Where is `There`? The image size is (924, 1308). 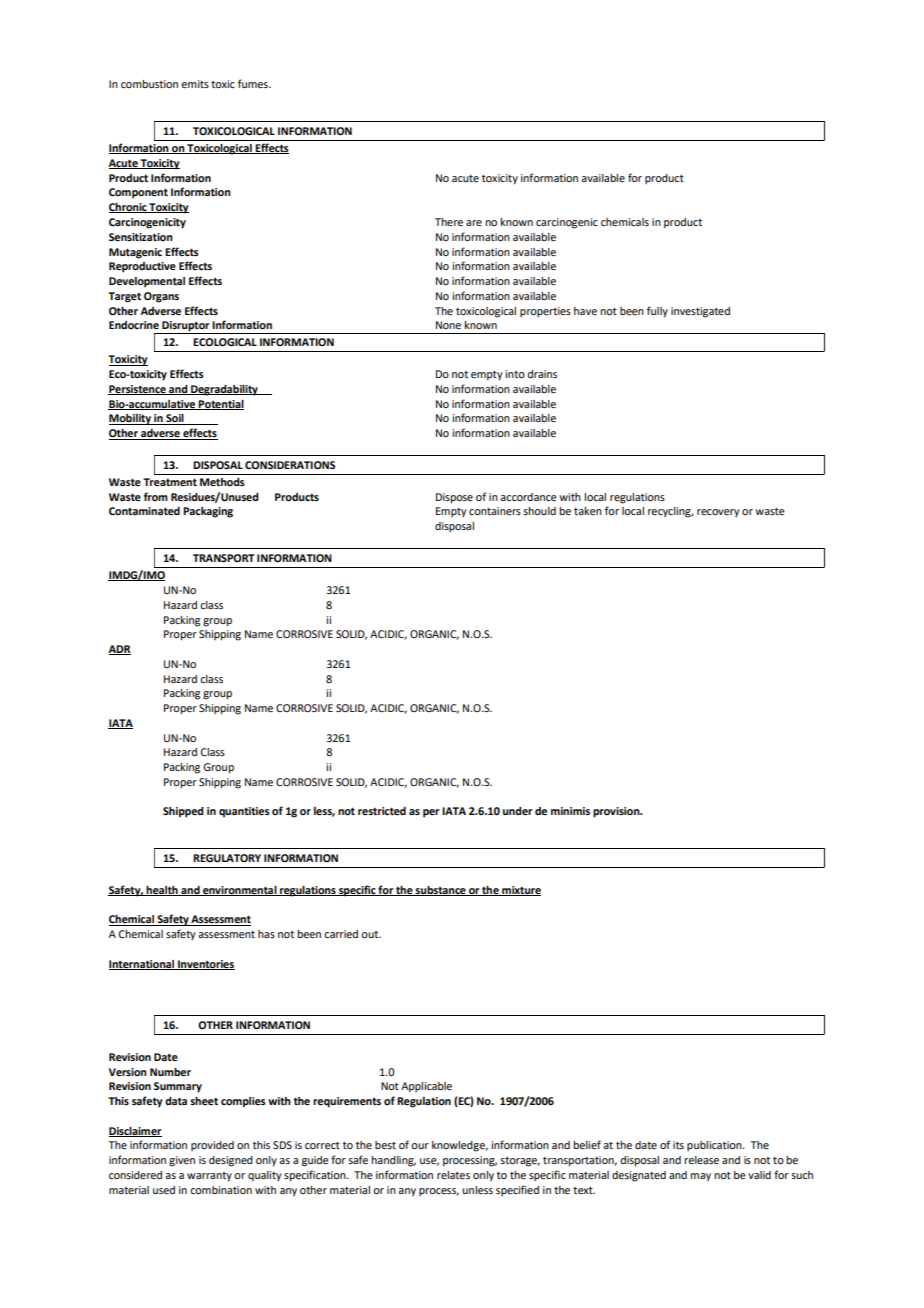 There is located at coordinates (449, 222).
